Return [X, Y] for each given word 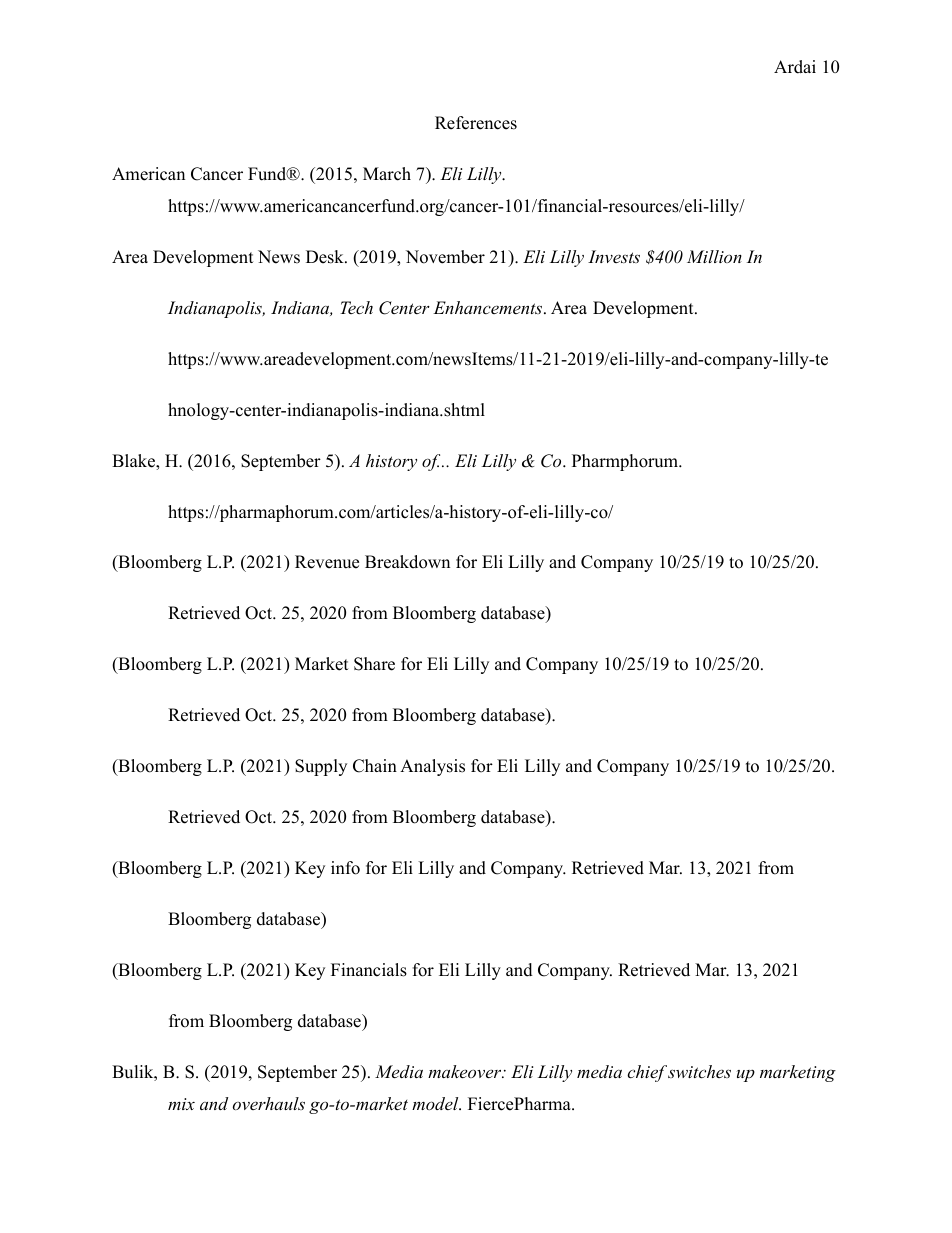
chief [647, 1073]
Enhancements [487, 307]
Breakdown [407, 562]
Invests [614, 256]
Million [714, 256]
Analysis [432, 767]
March [387, 174]
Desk [326, 257]
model [436, 1103]
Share [374, 664]
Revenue [327, 562]
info [345, 868]
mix [181, 1104]
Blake [134, 462]
